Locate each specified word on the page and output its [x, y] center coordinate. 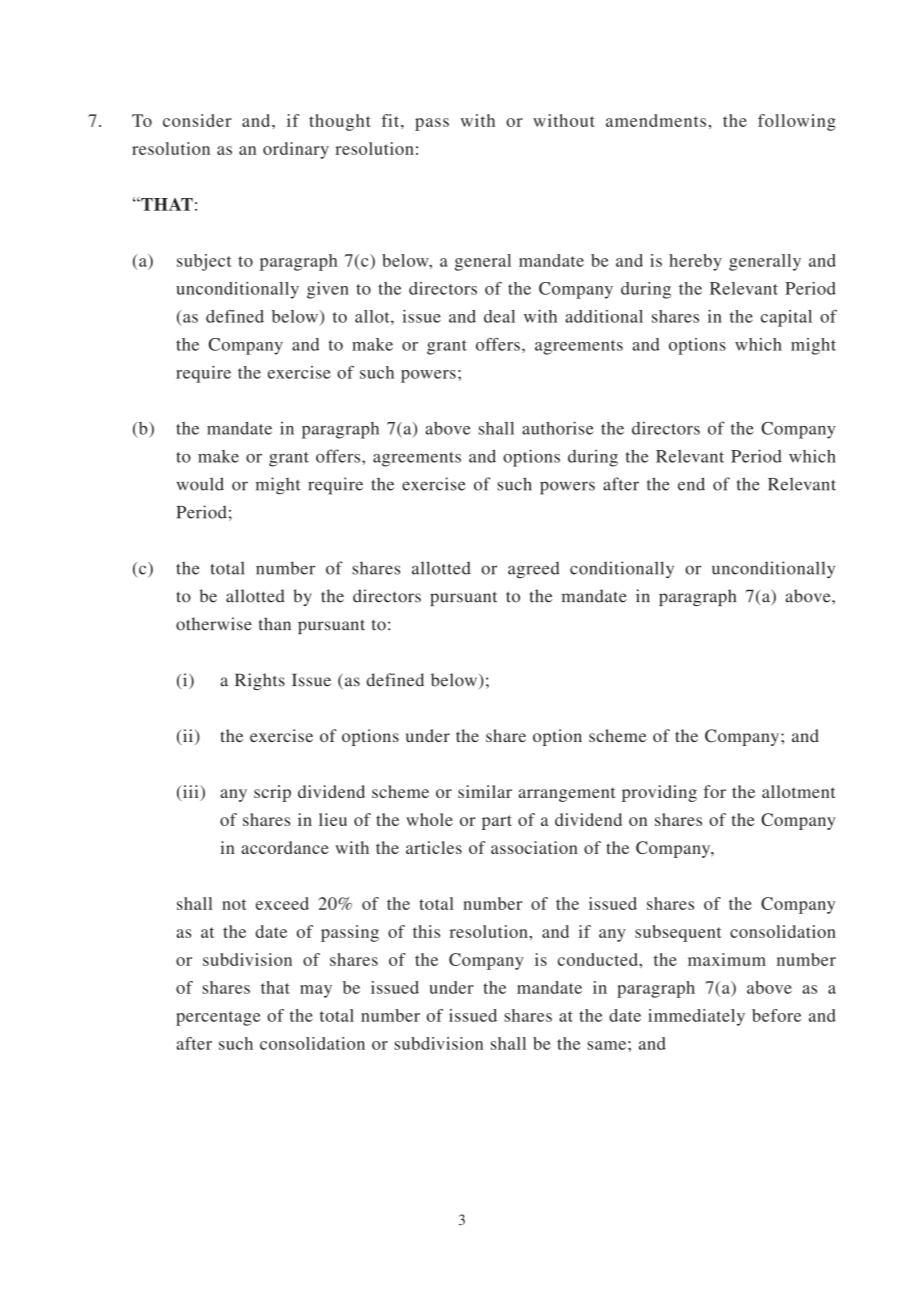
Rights [260, 681]
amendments [656, 120]
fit [392, 120]
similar [485, 791]
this [426, 931]
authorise [558, 428]
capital [786, 318]
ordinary [296, 150]
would [200, 484]
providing [659, 793]
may [316, 991]
